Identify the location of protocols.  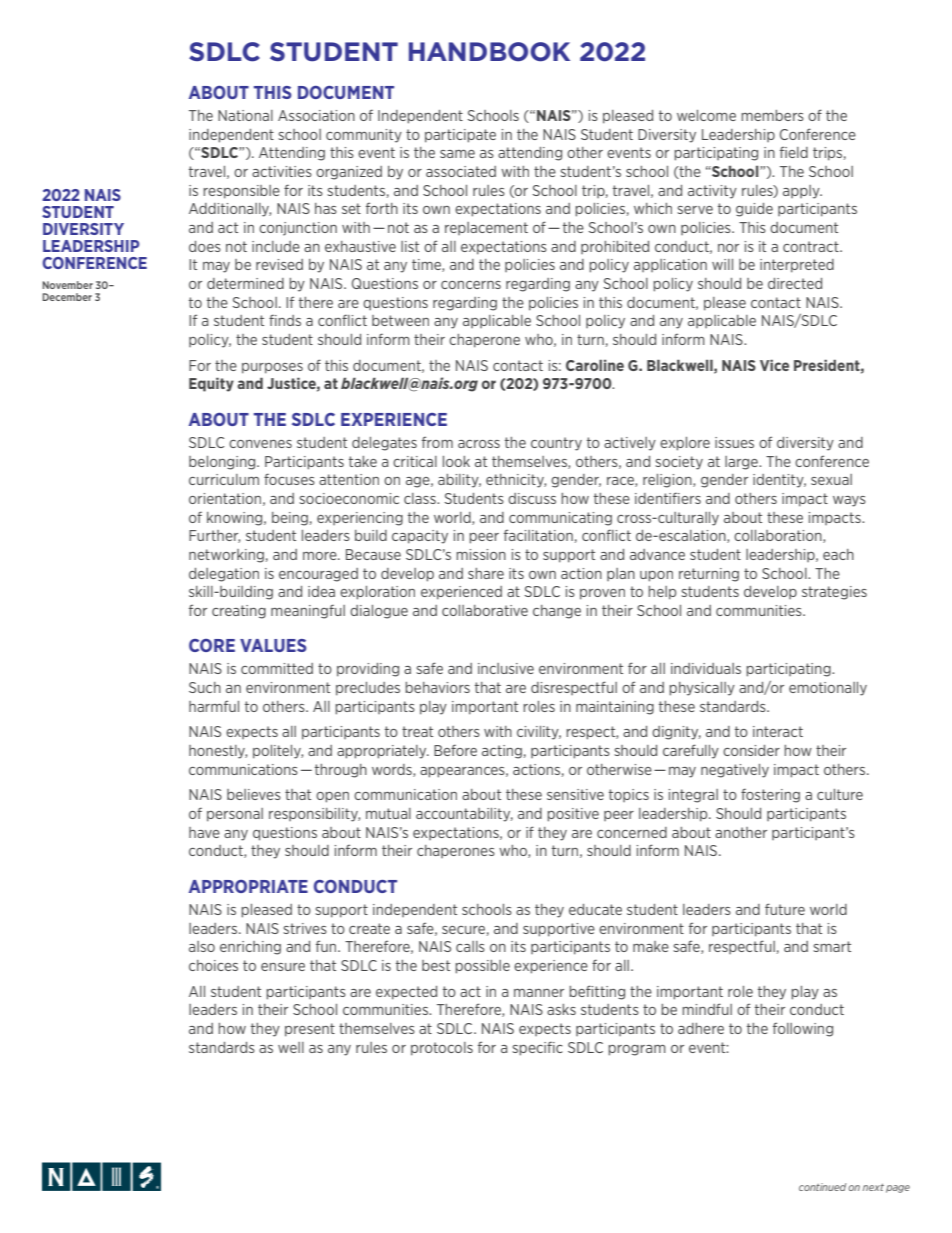
(442, 1049).
